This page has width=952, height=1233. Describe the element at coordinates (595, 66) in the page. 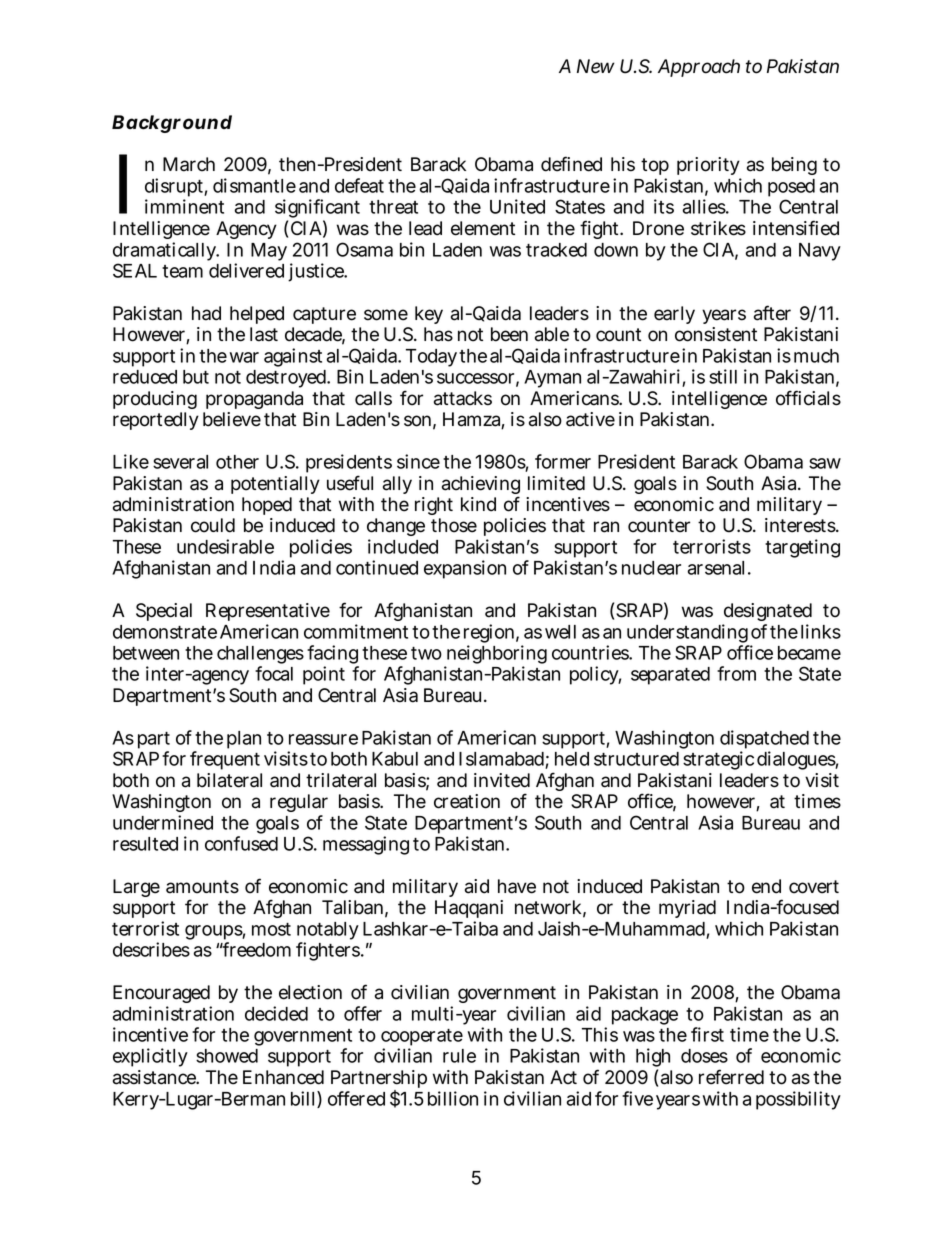

I see `New` at that location.
